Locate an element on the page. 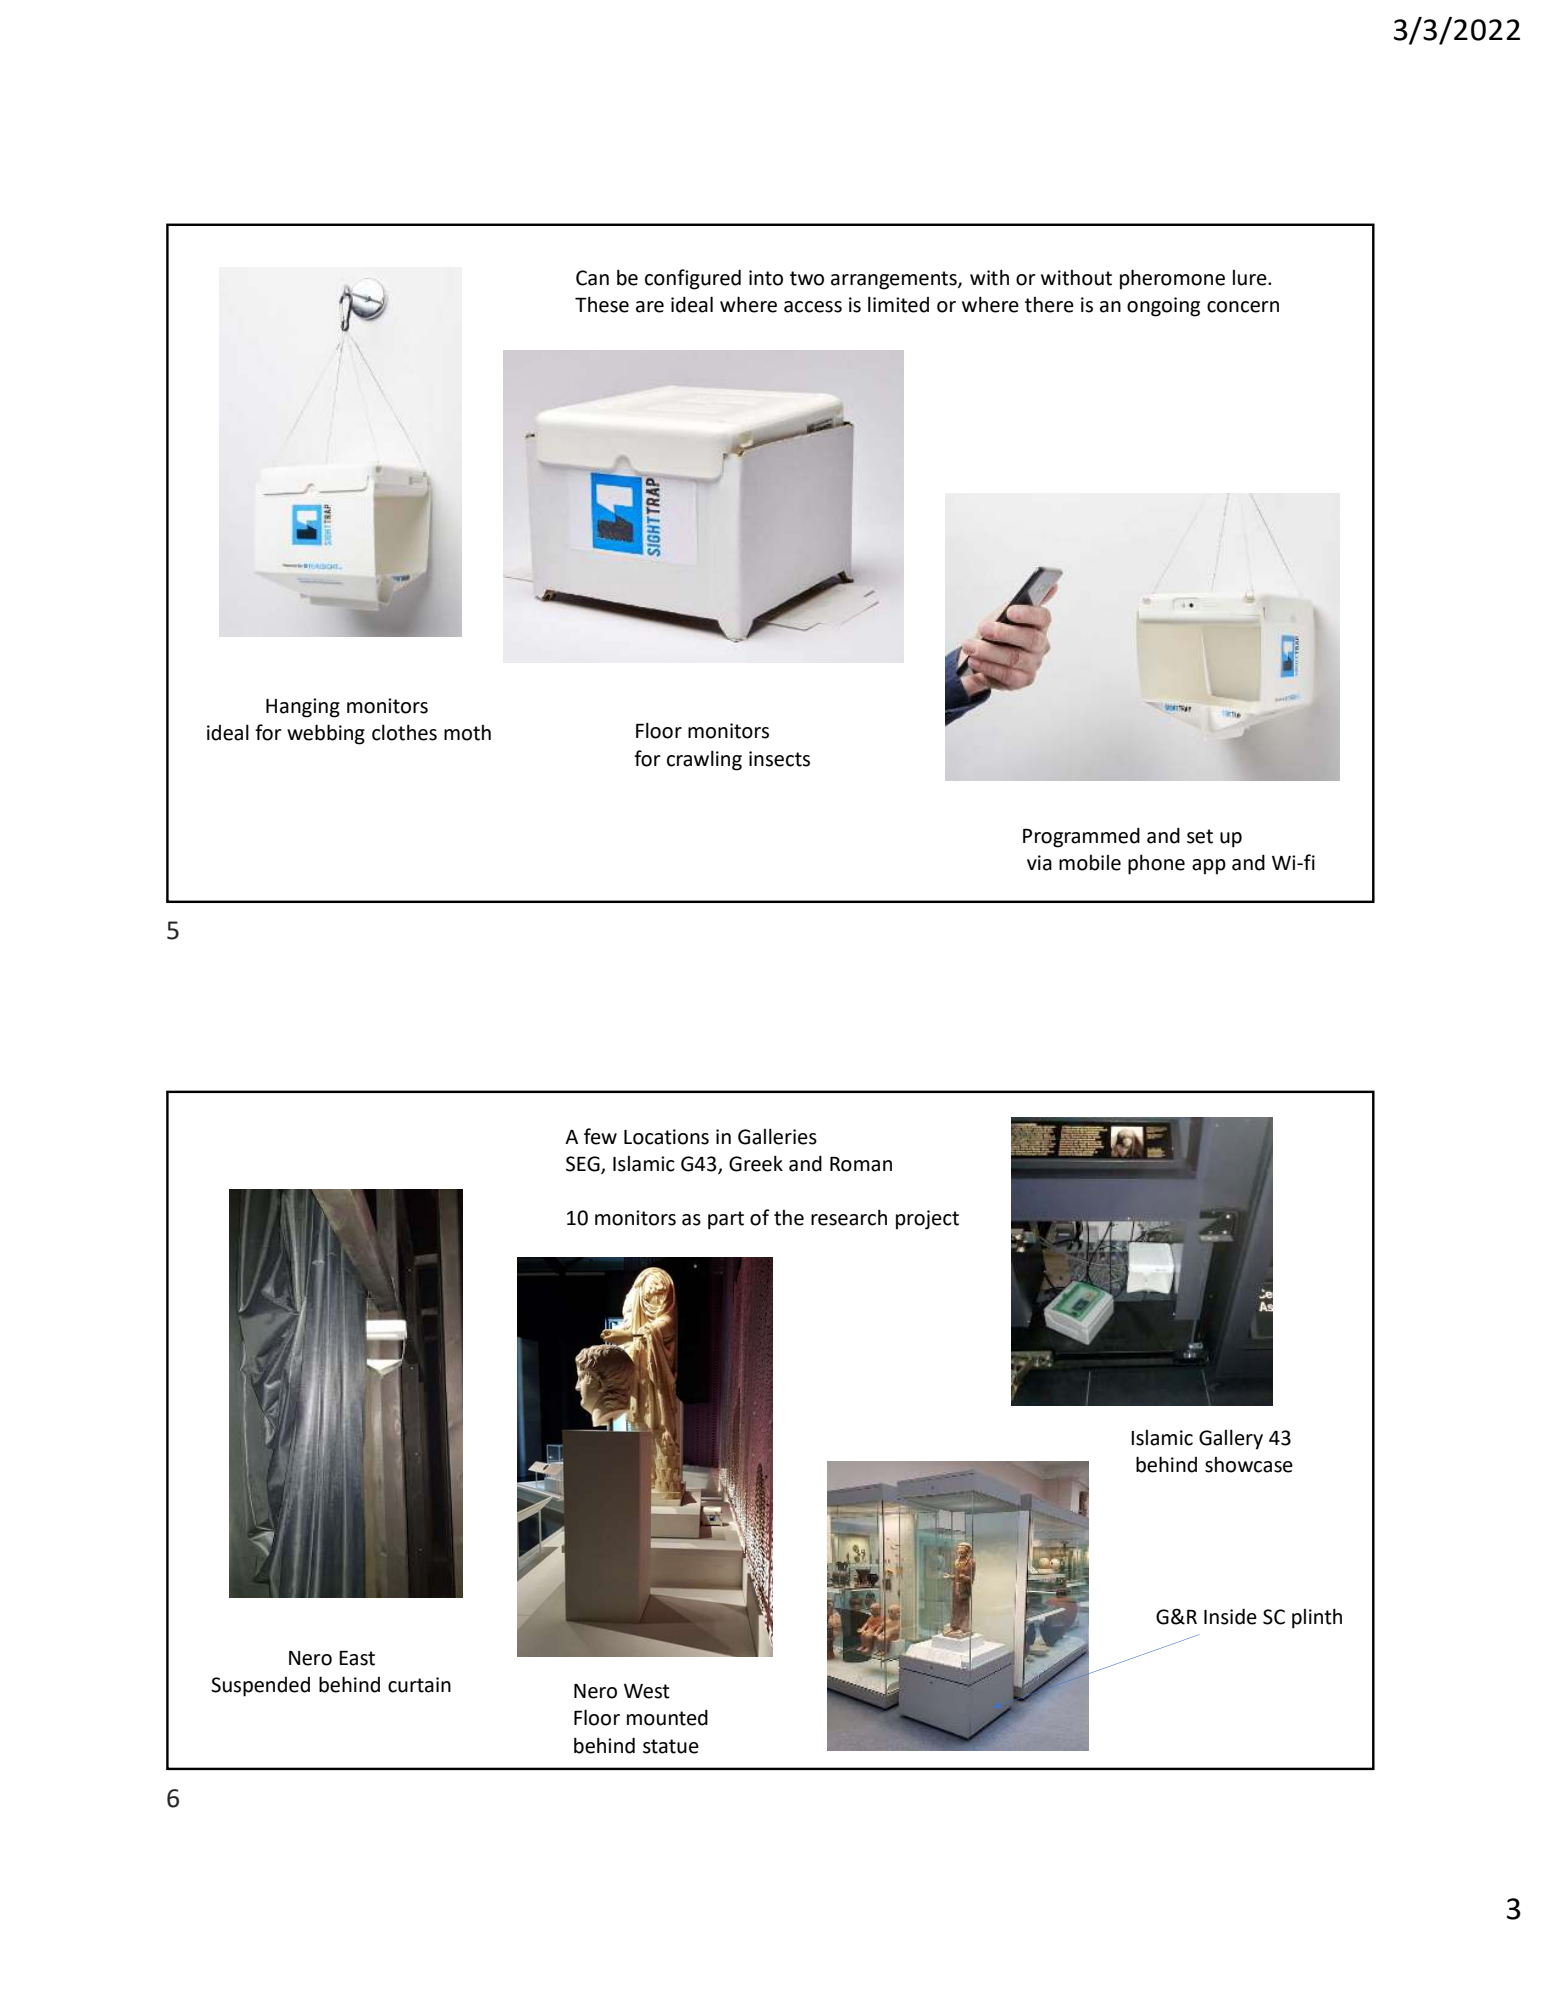  mounted is located at coordinates (667, 1717).
